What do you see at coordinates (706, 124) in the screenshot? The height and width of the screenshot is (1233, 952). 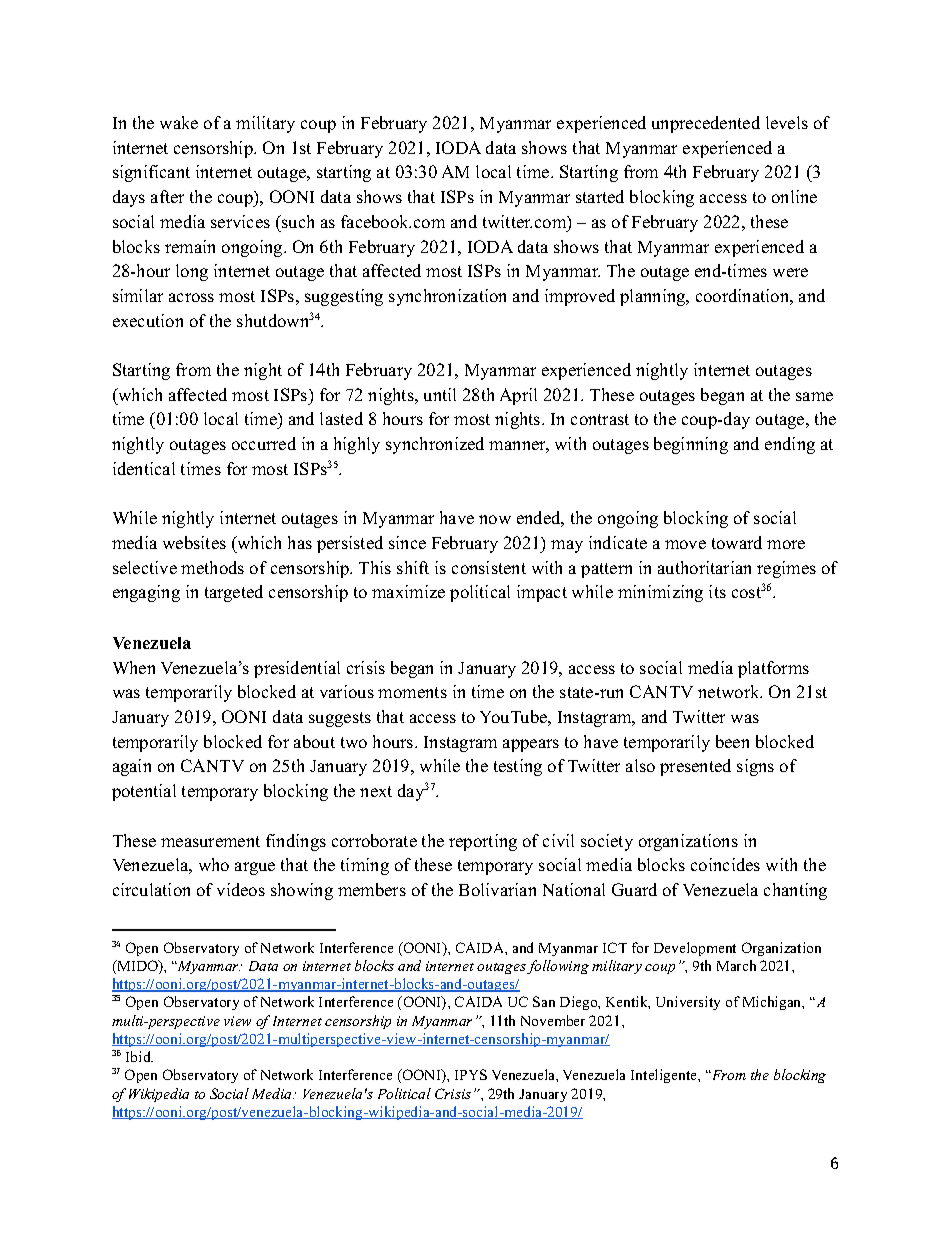 I see `unprecedented` at bounding box center [706, 124].
